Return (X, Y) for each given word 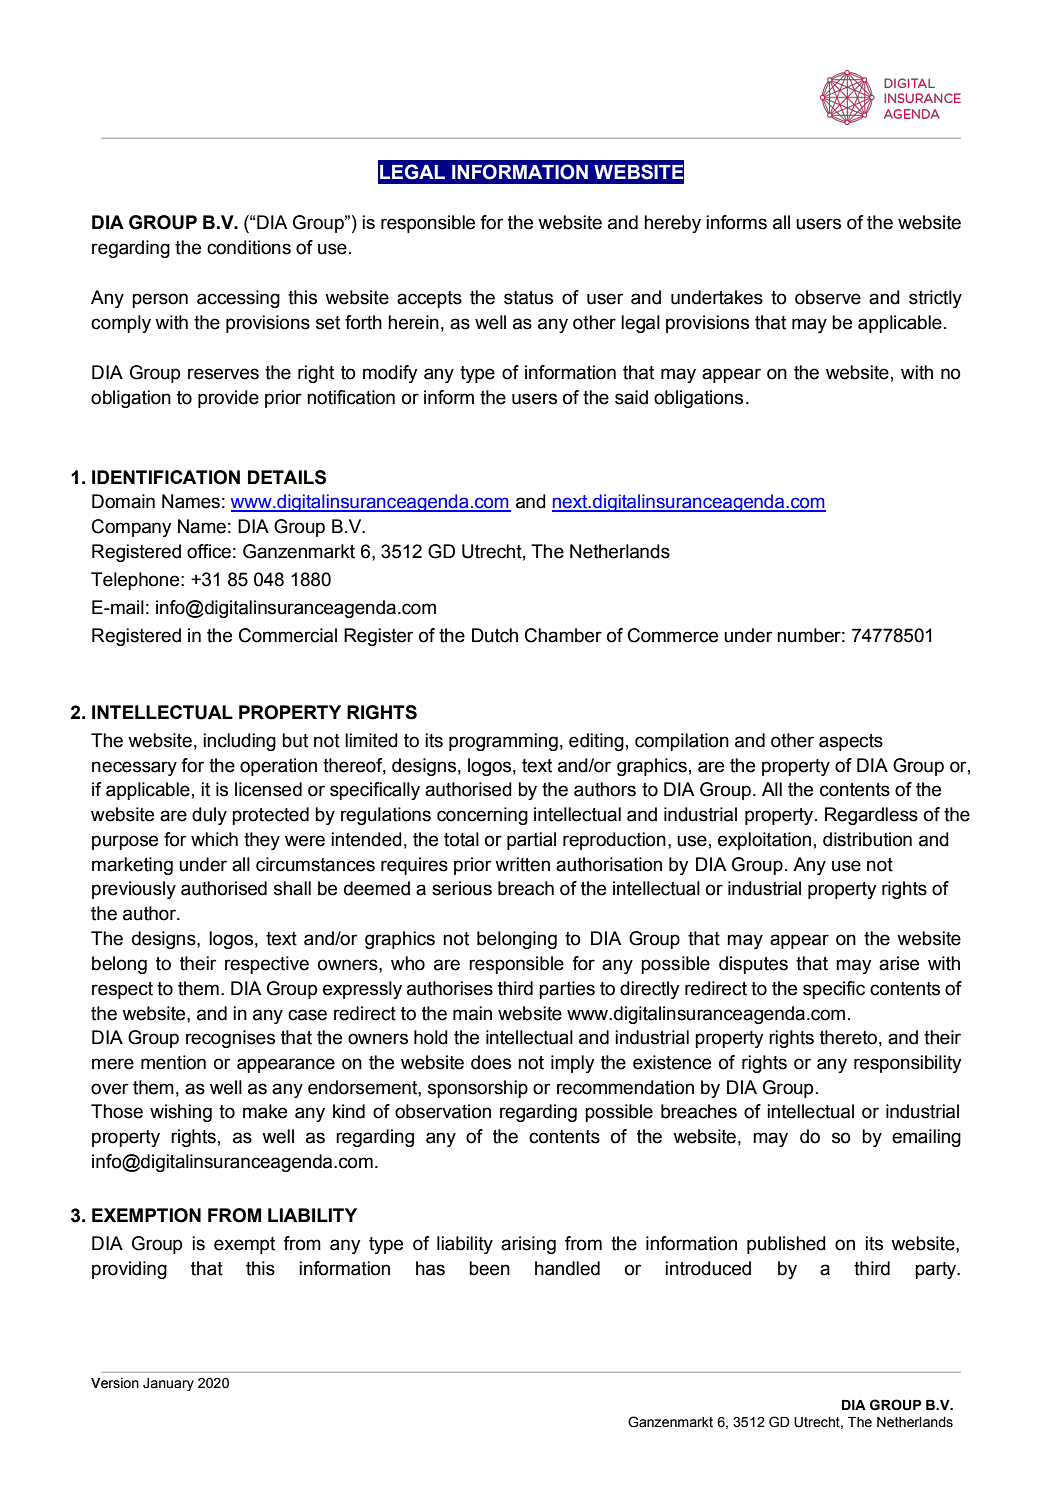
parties (567, 990)
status (528, 298)
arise (899, 963)
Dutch (495, 635)
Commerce (673, 635)
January (168, 1384)
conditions (249, 247)
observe (828, 297)
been (489, 1268)
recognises (230, 1039)
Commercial (288, 635)
